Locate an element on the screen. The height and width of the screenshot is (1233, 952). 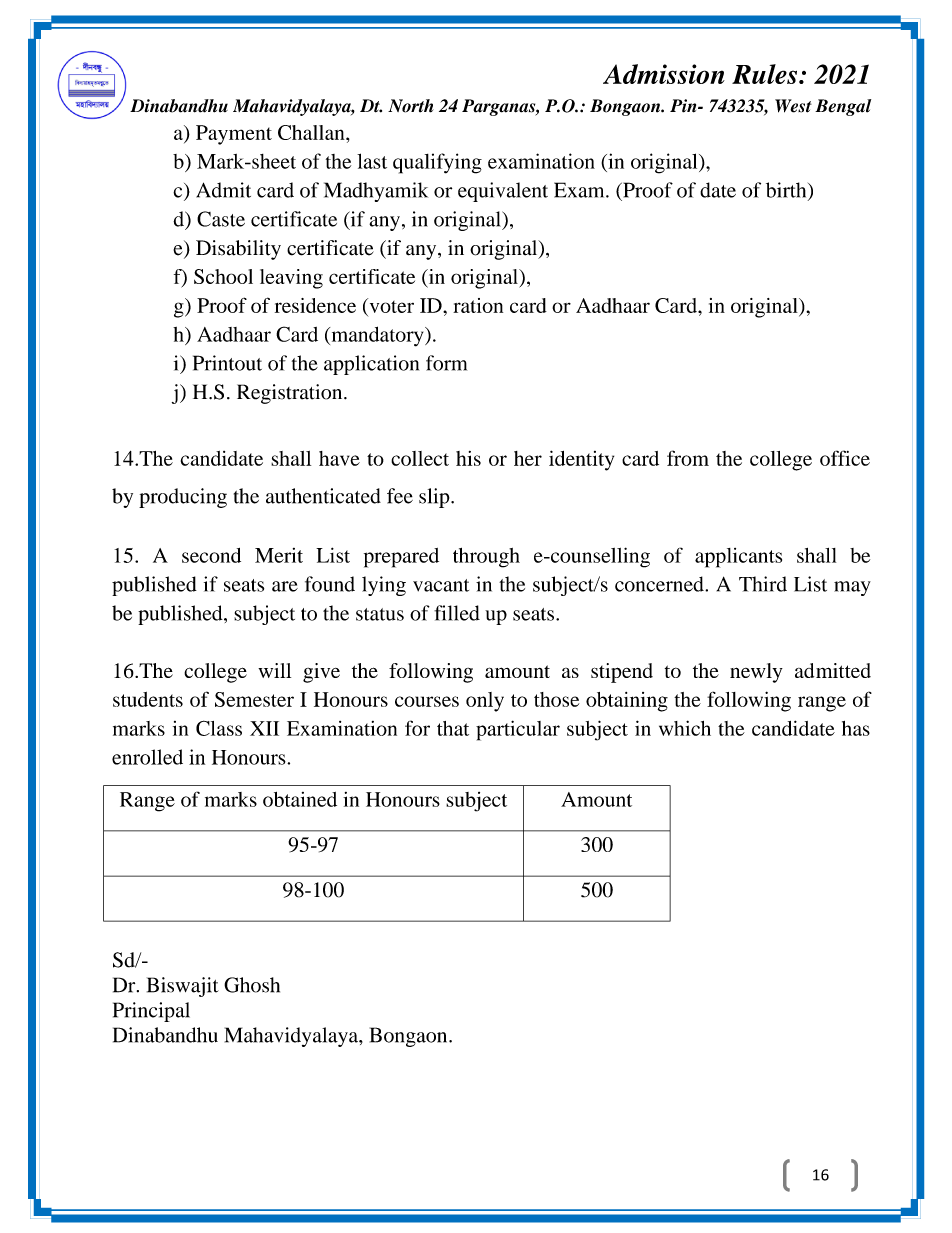
office is located at coordinates (845, 458).
